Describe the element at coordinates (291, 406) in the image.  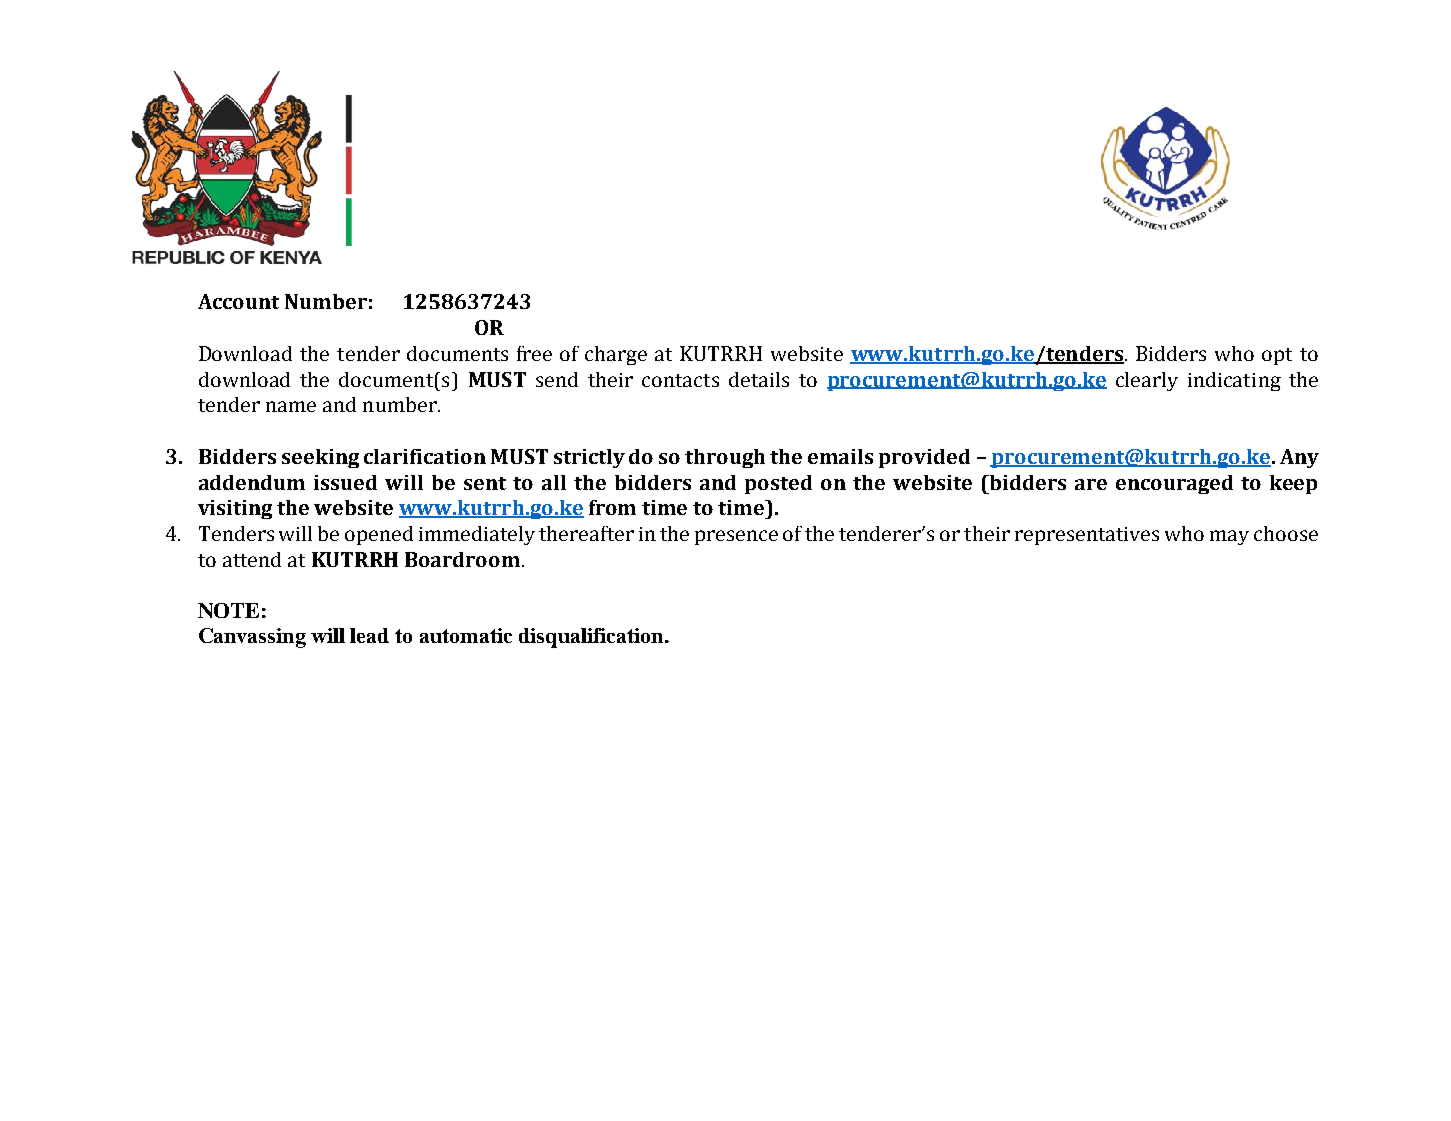
I see `name` at that location.
